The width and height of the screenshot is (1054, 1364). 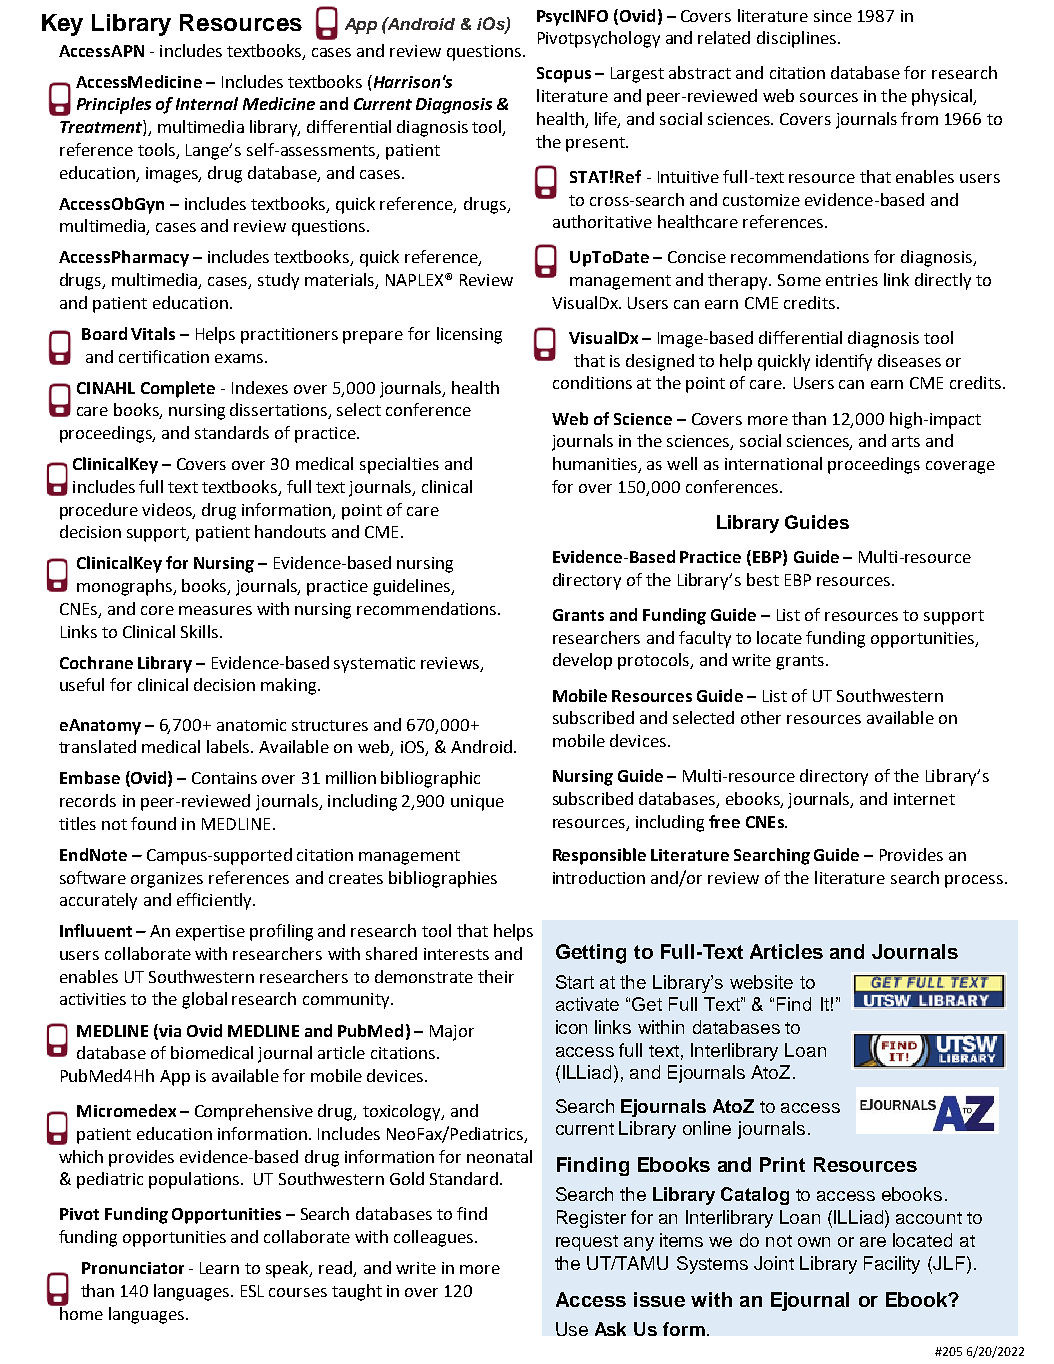 I want to click on licensing, so click(x=469, y=335).
